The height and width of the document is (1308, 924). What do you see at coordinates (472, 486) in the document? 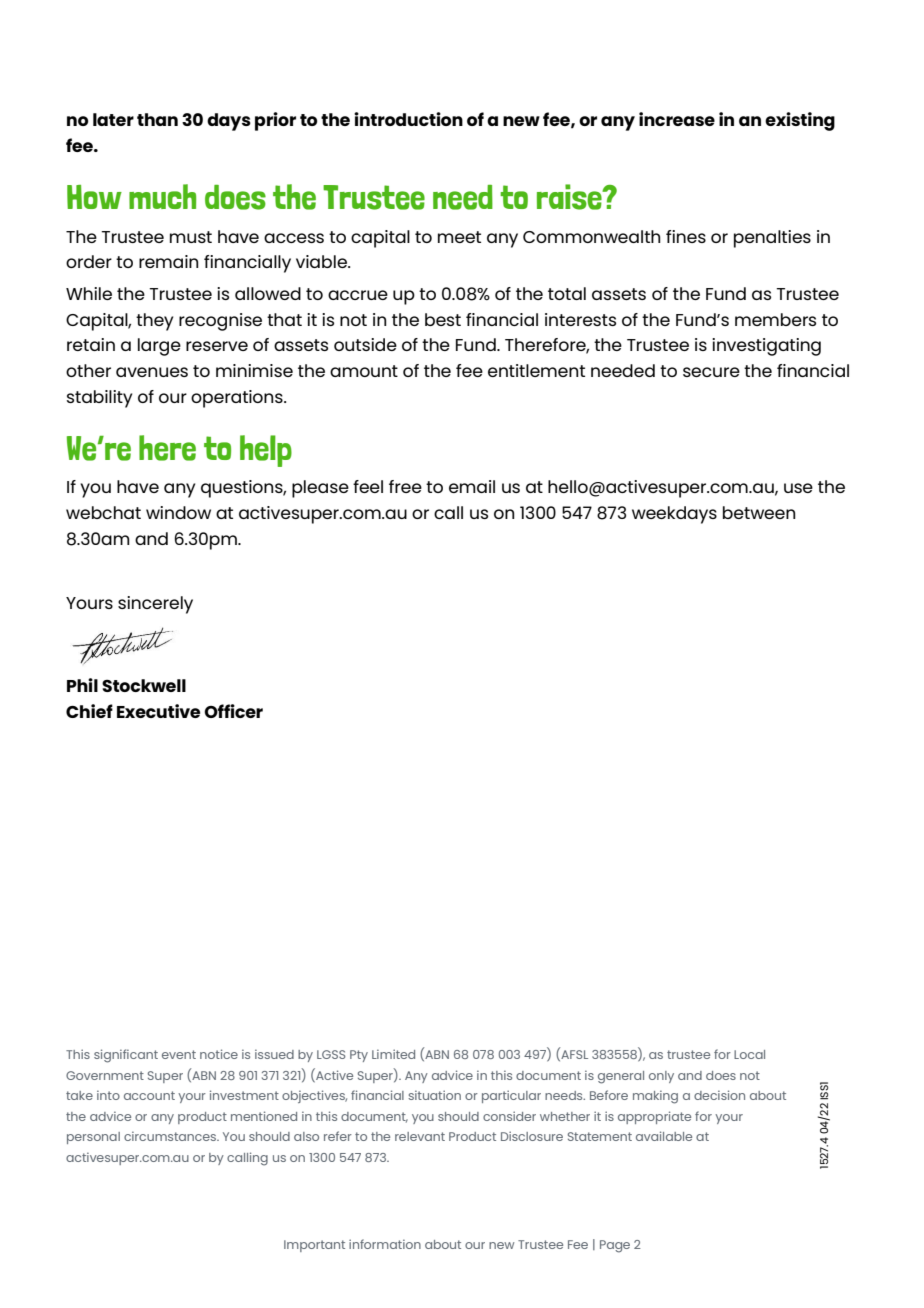
I see `email` at bounding box center [472, 486].
